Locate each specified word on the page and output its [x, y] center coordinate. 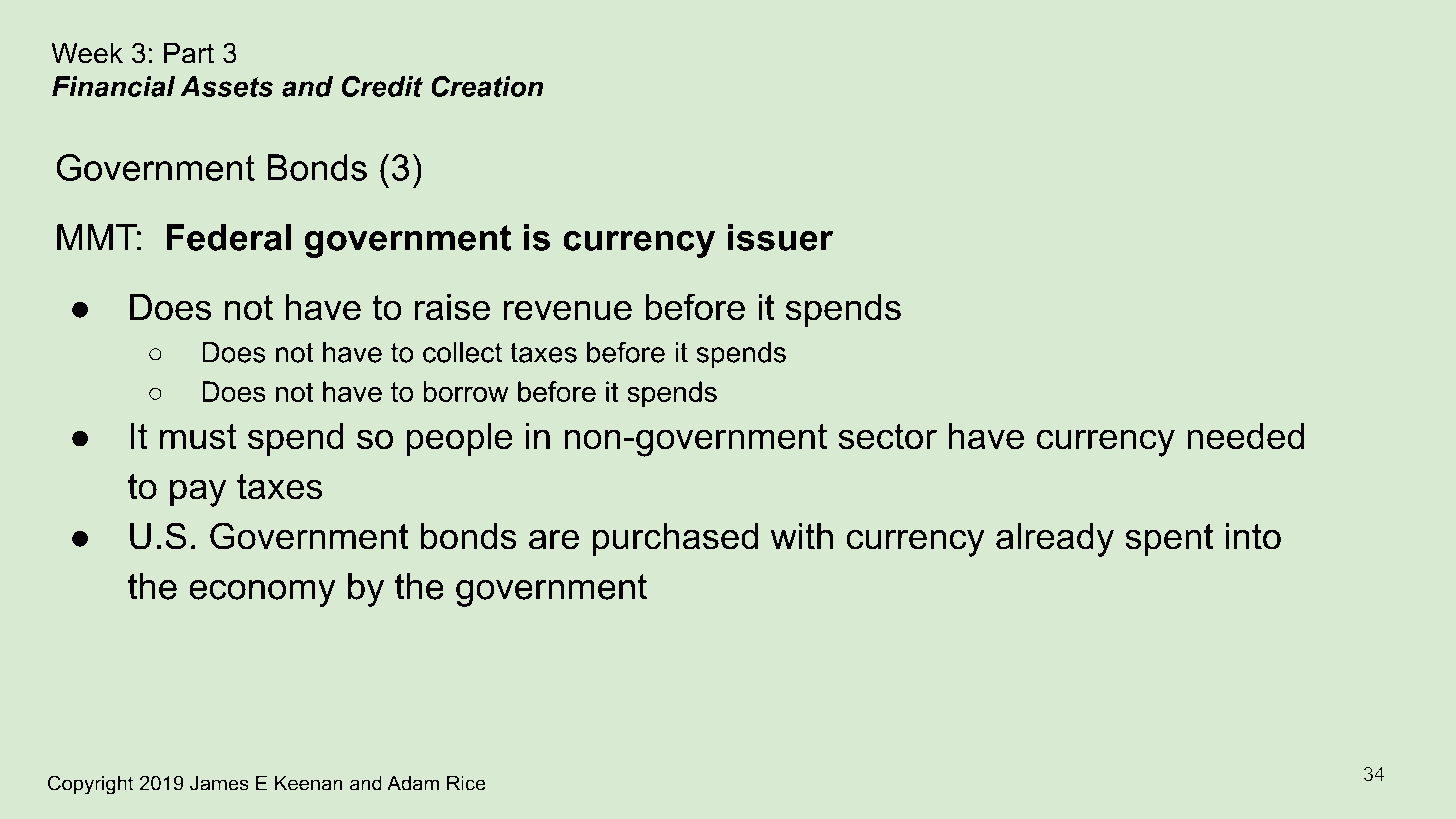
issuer [780, 237]
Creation [487, 86]
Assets [226, 86]
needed [1245, 436]
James [219, 783]
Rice [466, 783]
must [198, 436]
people [460, 439]
